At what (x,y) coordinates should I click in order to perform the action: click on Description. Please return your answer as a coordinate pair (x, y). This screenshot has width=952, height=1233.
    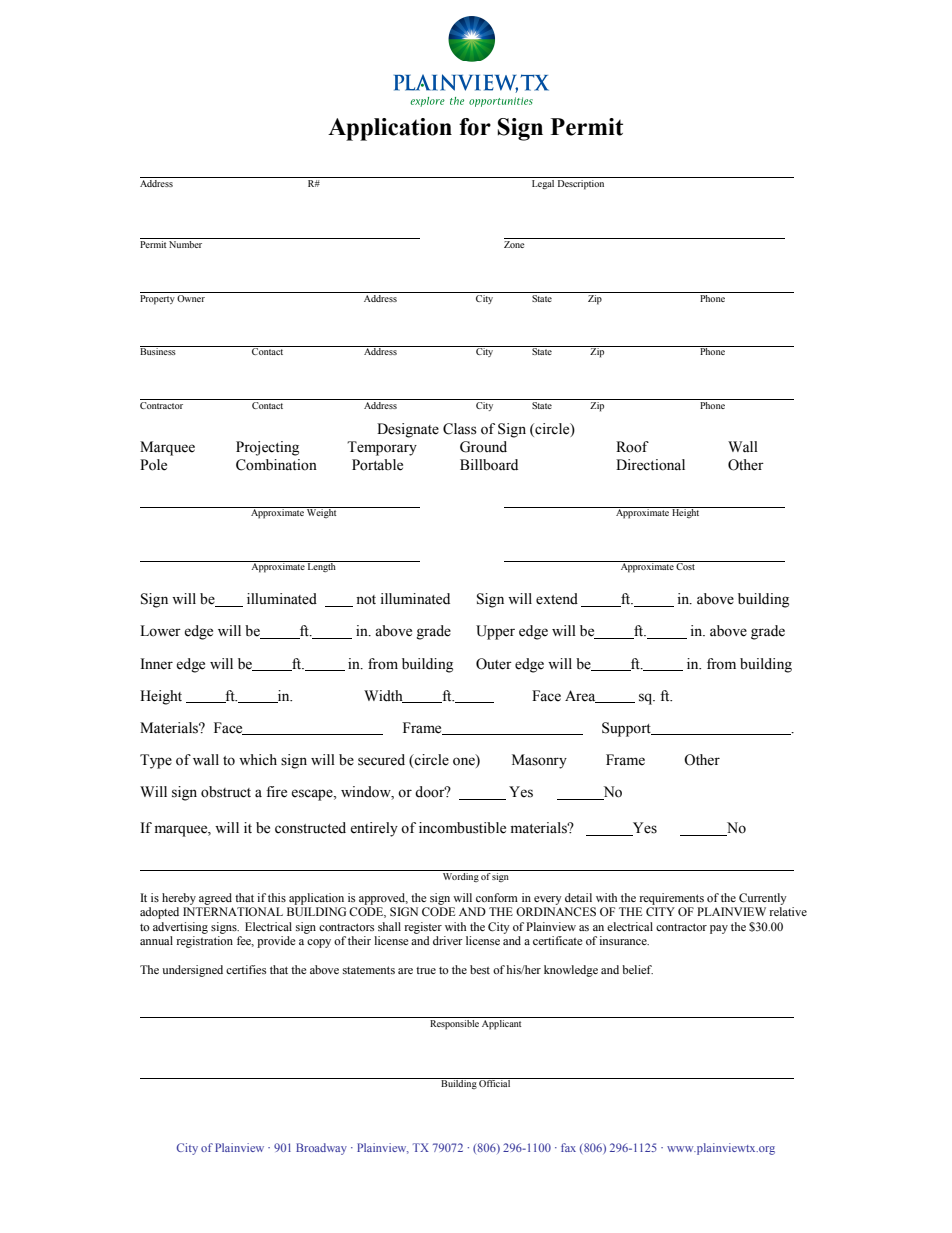
    Looking at the image, I should click on (581, 185).
